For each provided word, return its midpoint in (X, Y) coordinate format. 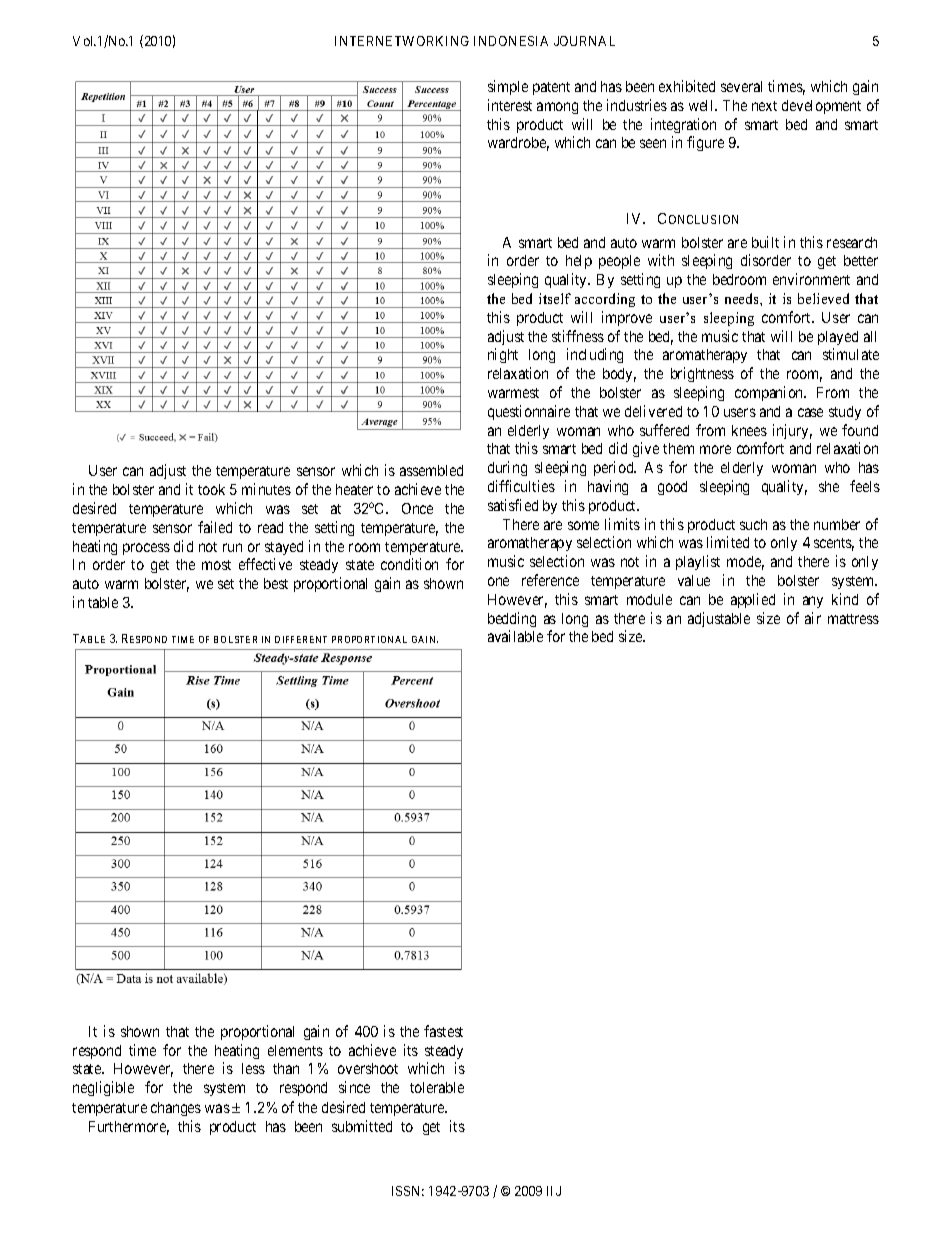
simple (508, 87)
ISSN (408, 1191)
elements (295, 1050)
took (211, 489)
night (503, 355)
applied (753, 600)
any (813, 602)
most (216, 565)
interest (510, 105)
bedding (512, 619)
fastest (443, 1031)
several (741, 86)
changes (176, 1109)
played (838, 338)
